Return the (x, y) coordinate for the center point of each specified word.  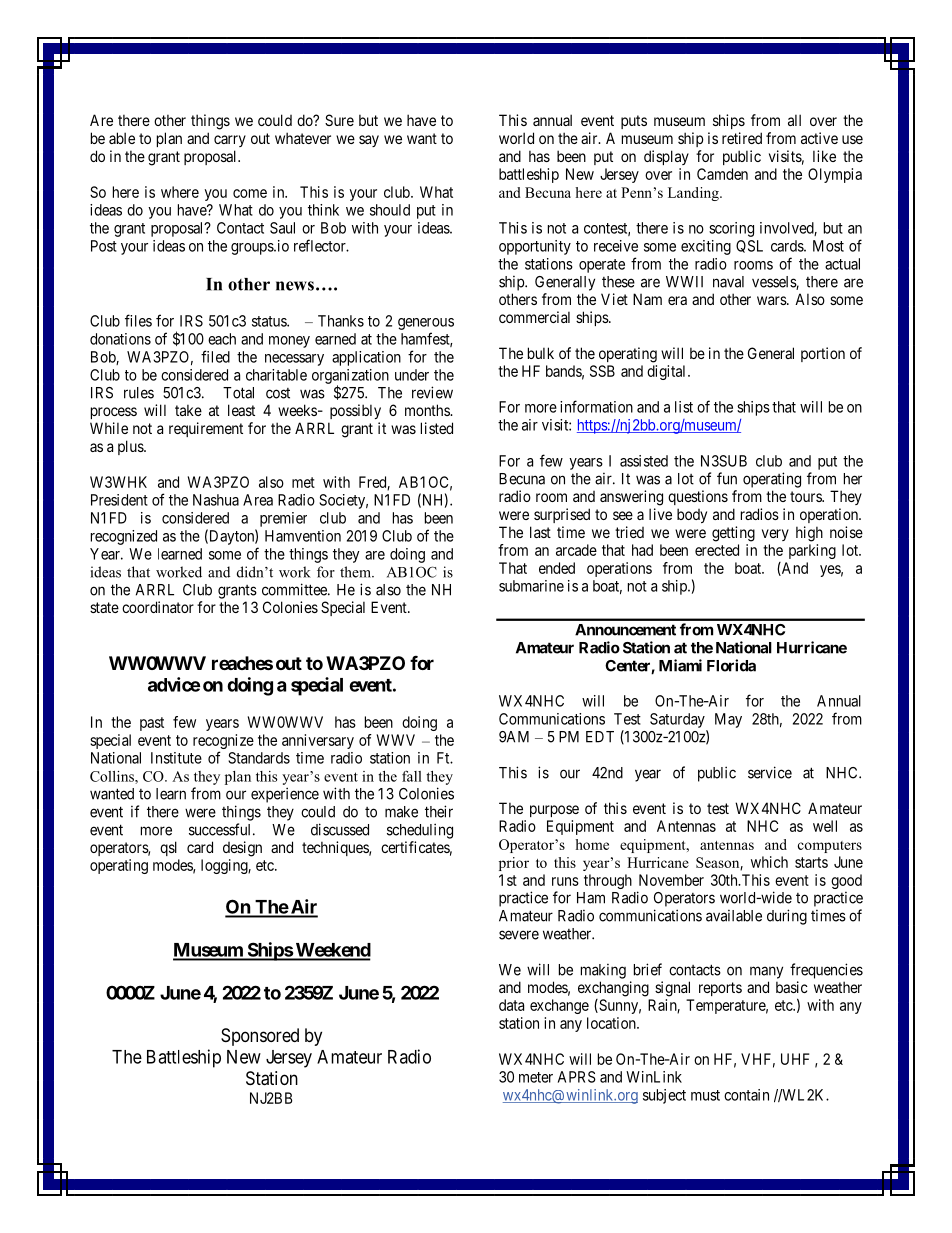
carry (230, 141)
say (369, 141)
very (775, 535)
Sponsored (260, 1037)
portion (823, 354)
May (728, 720)
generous (426, 324)
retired (742, 138)
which (769, 862)
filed (215, 356)
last (540, 532)
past (152, 724)
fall (412, 776)
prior (514, 864)
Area (258, 500)
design (242, 849)
